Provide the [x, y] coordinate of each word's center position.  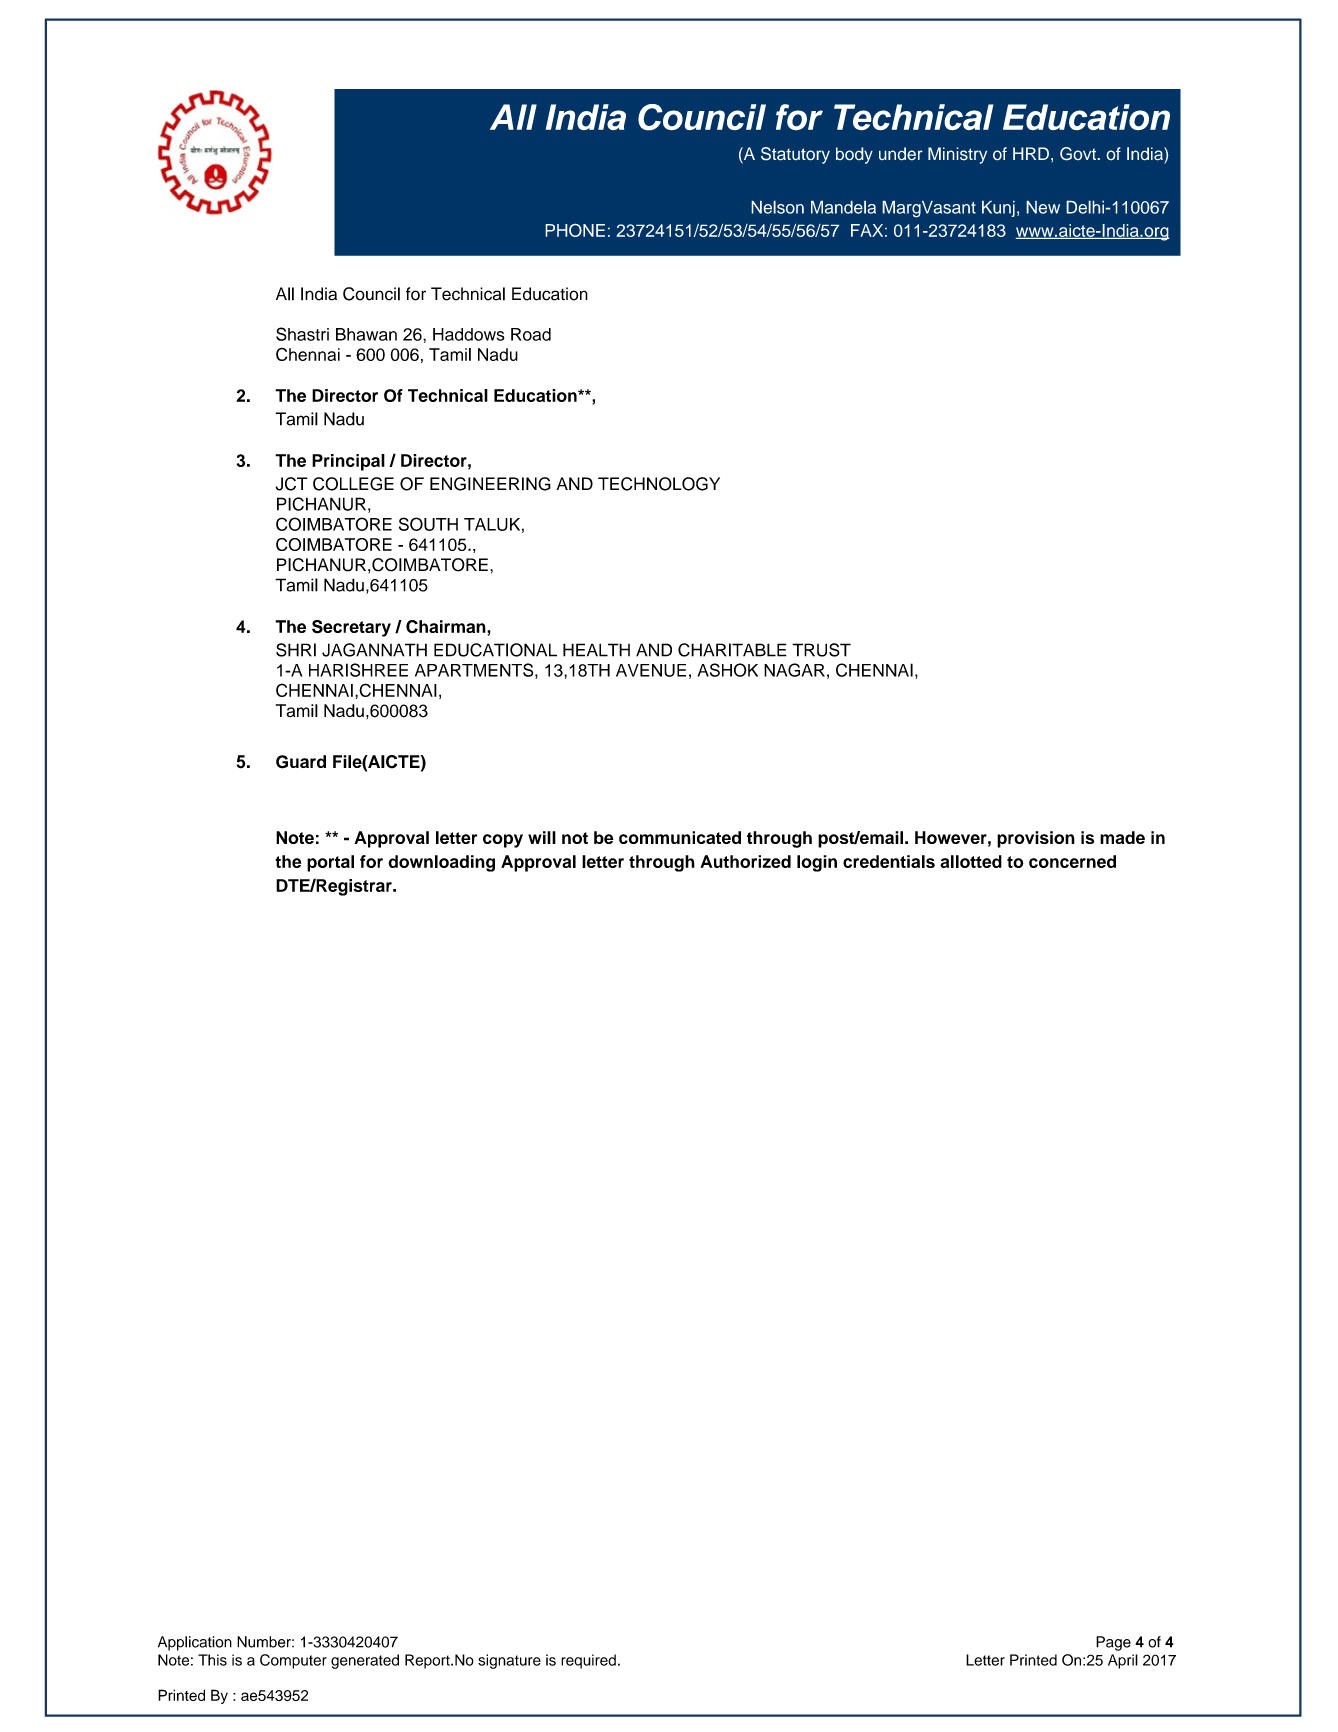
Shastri [302, 334]
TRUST [821, 650]
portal [330, 863]
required [588, 1661]
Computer [293, 1661]
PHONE [575, 230]
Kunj [998, 208]
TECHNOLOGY [659, 484]
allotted [971, 861]
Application [195, 1643]
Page [1113, 1643]
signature [509, 1661]
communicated [680, 837]
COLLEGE [353, 484]
